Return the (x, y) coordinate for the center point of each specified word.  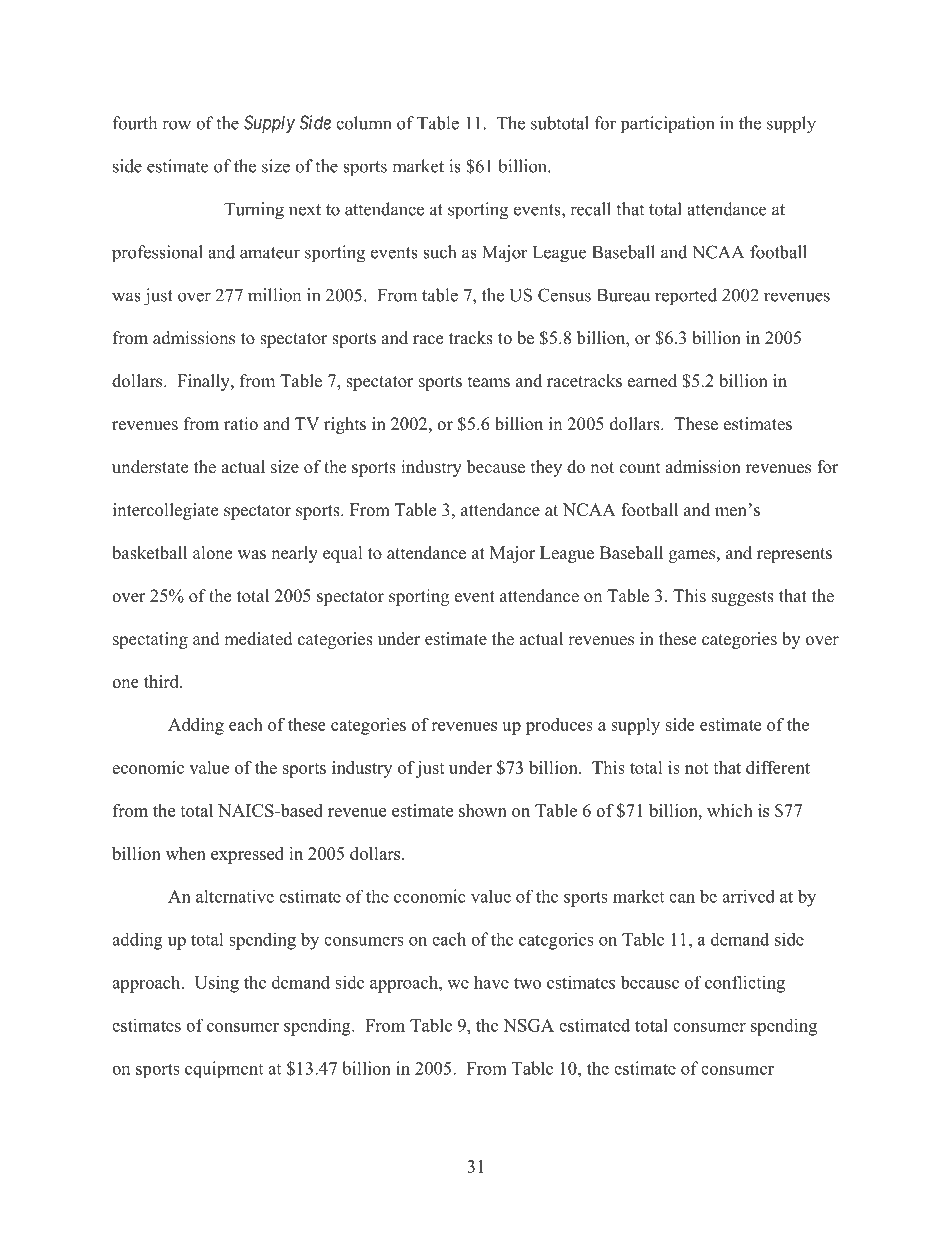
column (363, 123)
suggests (742, 598)
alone (212, 553)
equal (343, 554)
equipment (224, 1069)
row (176, 125)
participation (667, 125)
